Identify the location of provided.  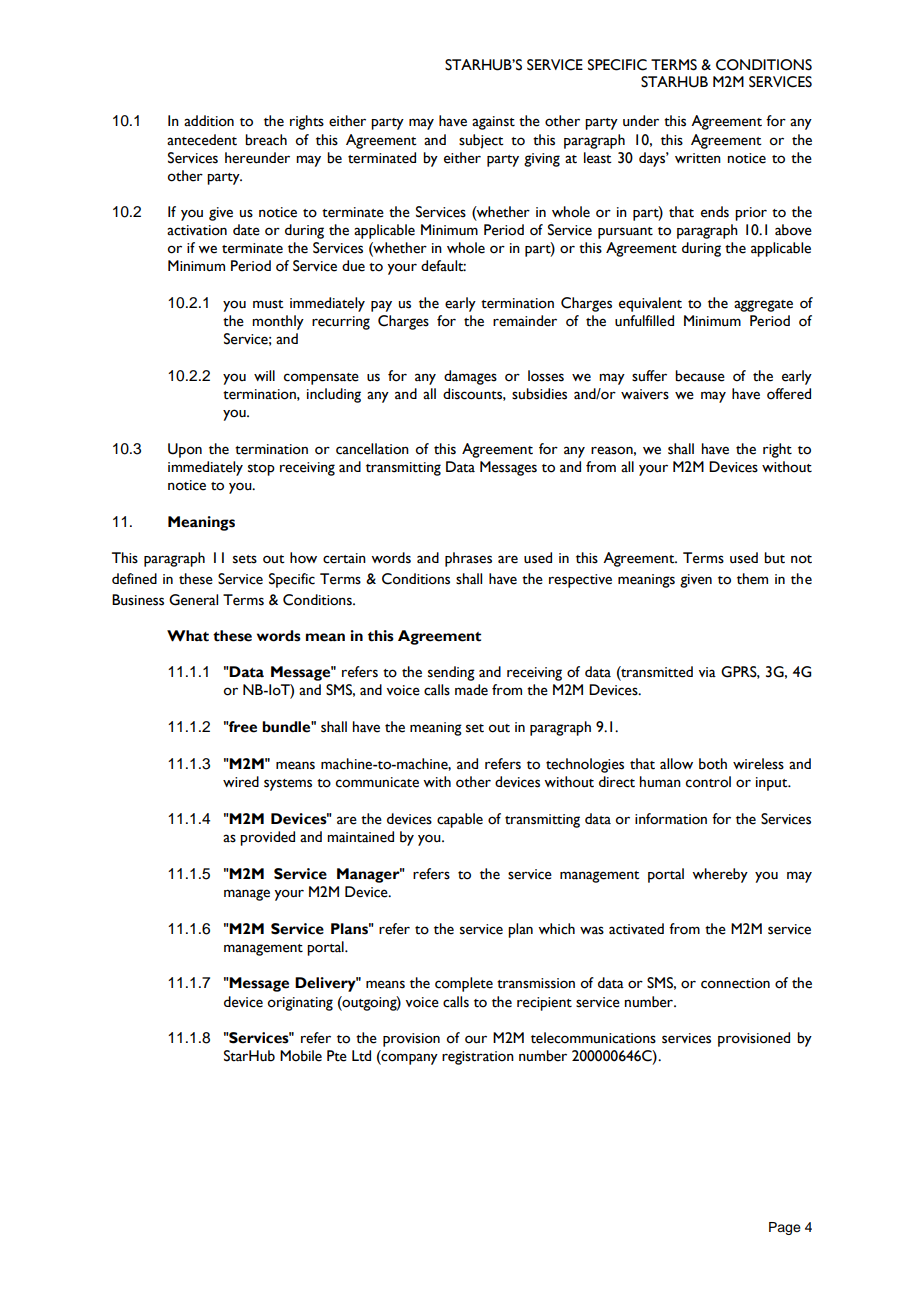
(267, 838).
